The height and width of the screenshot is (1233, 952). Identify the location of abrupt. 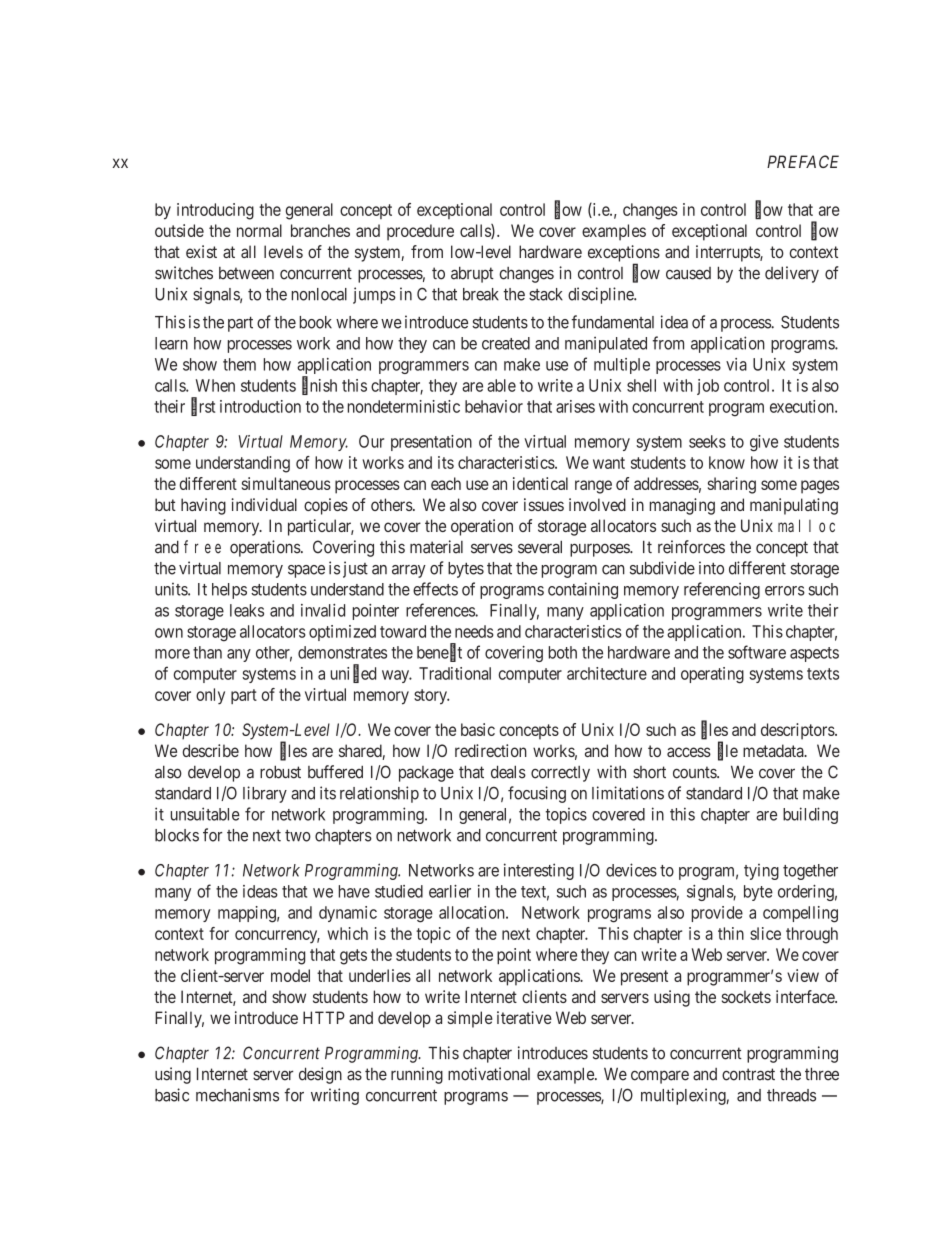
(472, 274).
